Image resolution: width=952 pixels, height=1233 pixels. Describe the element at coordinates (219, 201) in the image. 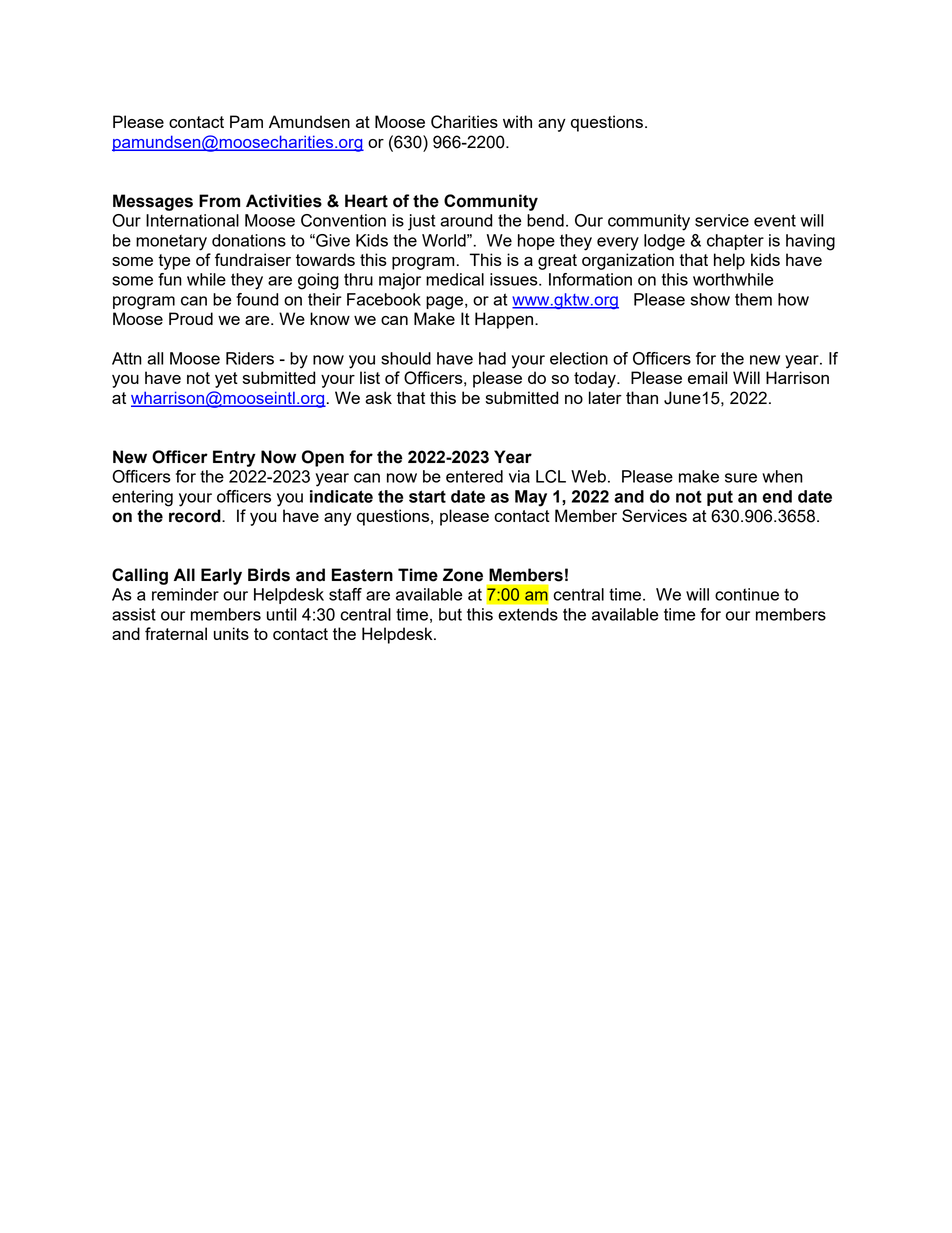

I see `From` at that location.
